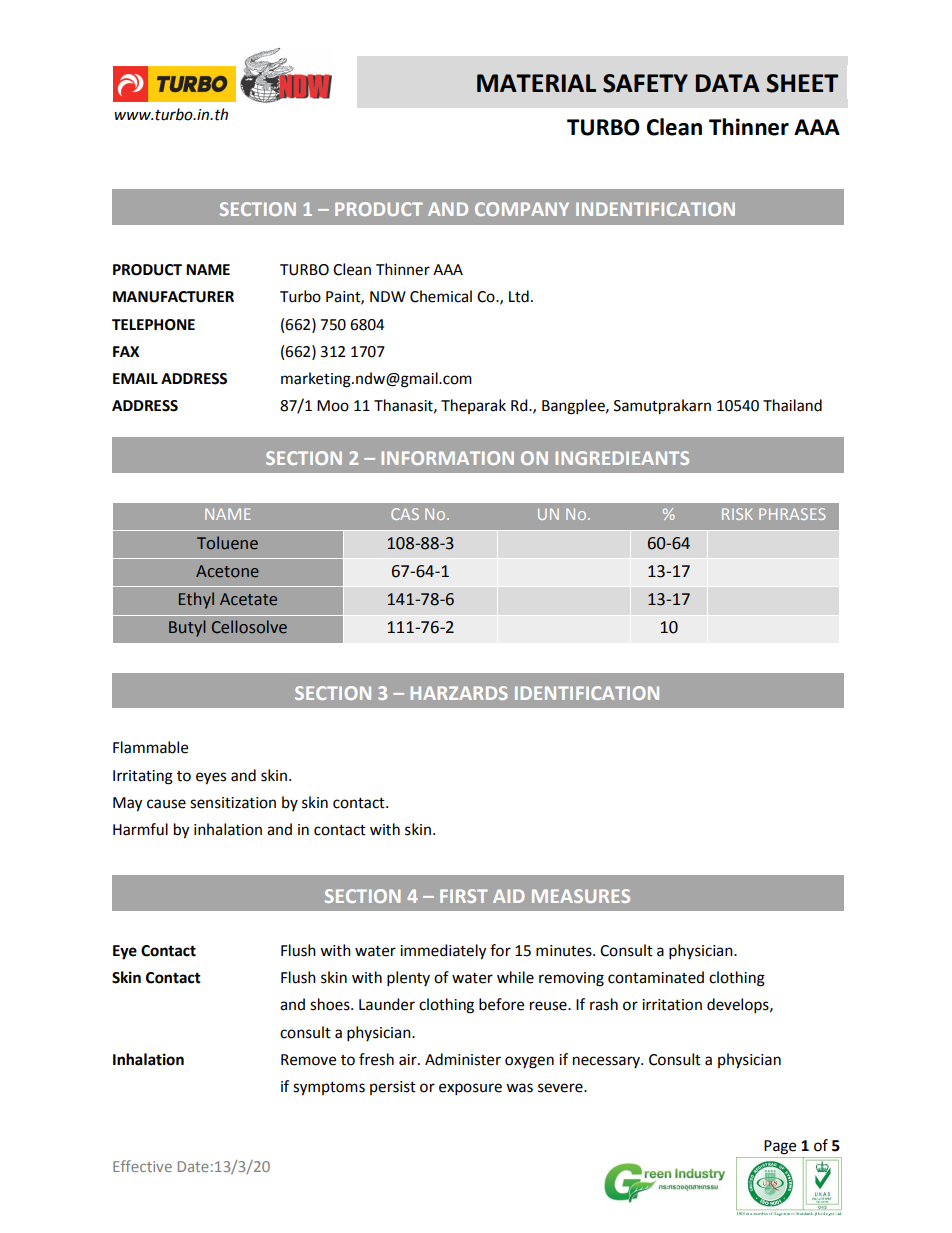 This page has width=952, height=1233. I want to click on Toluene, so click(227, 543).
